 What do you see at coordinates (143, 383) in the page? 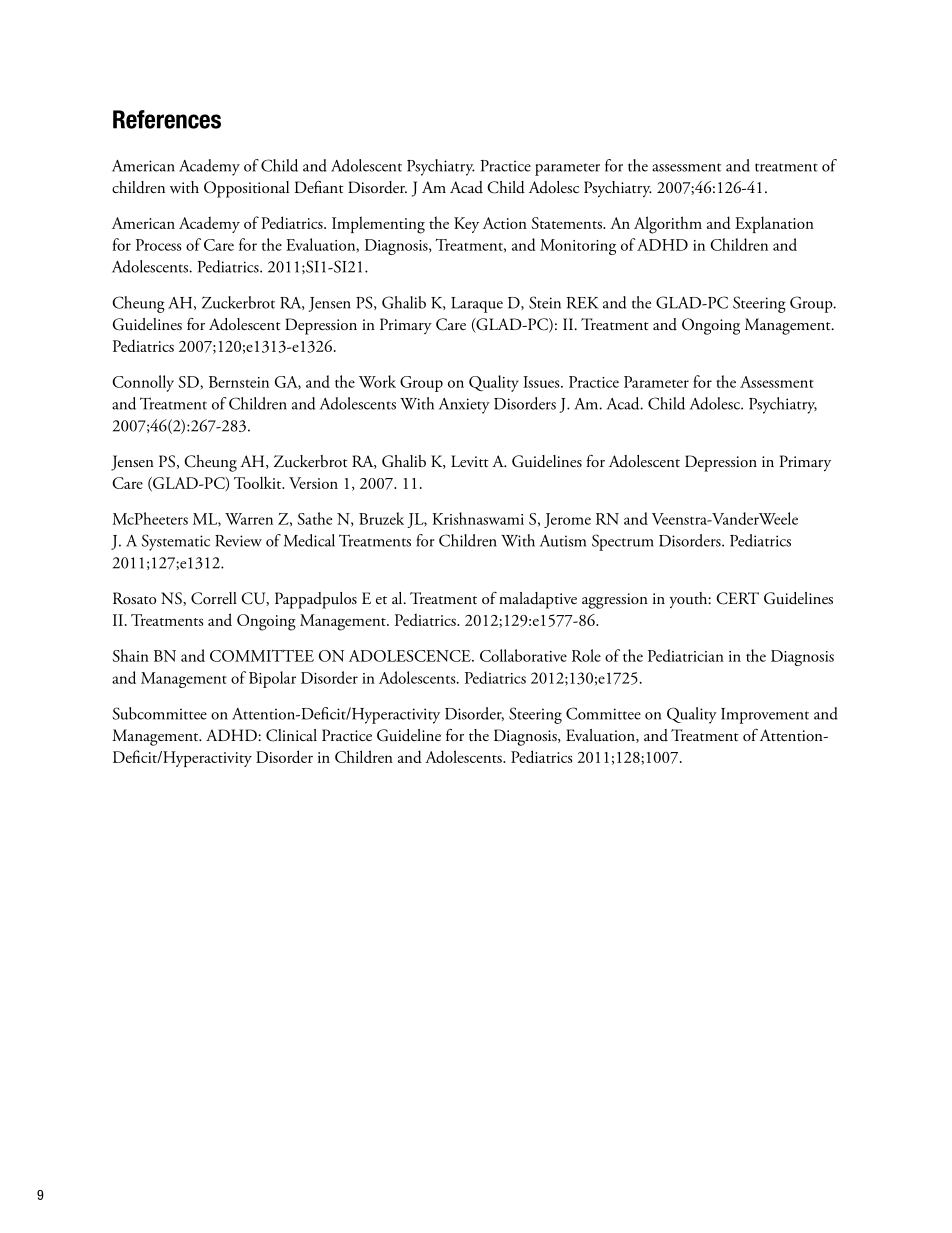
I see `Connolly` at bounding box center [143, 383].
